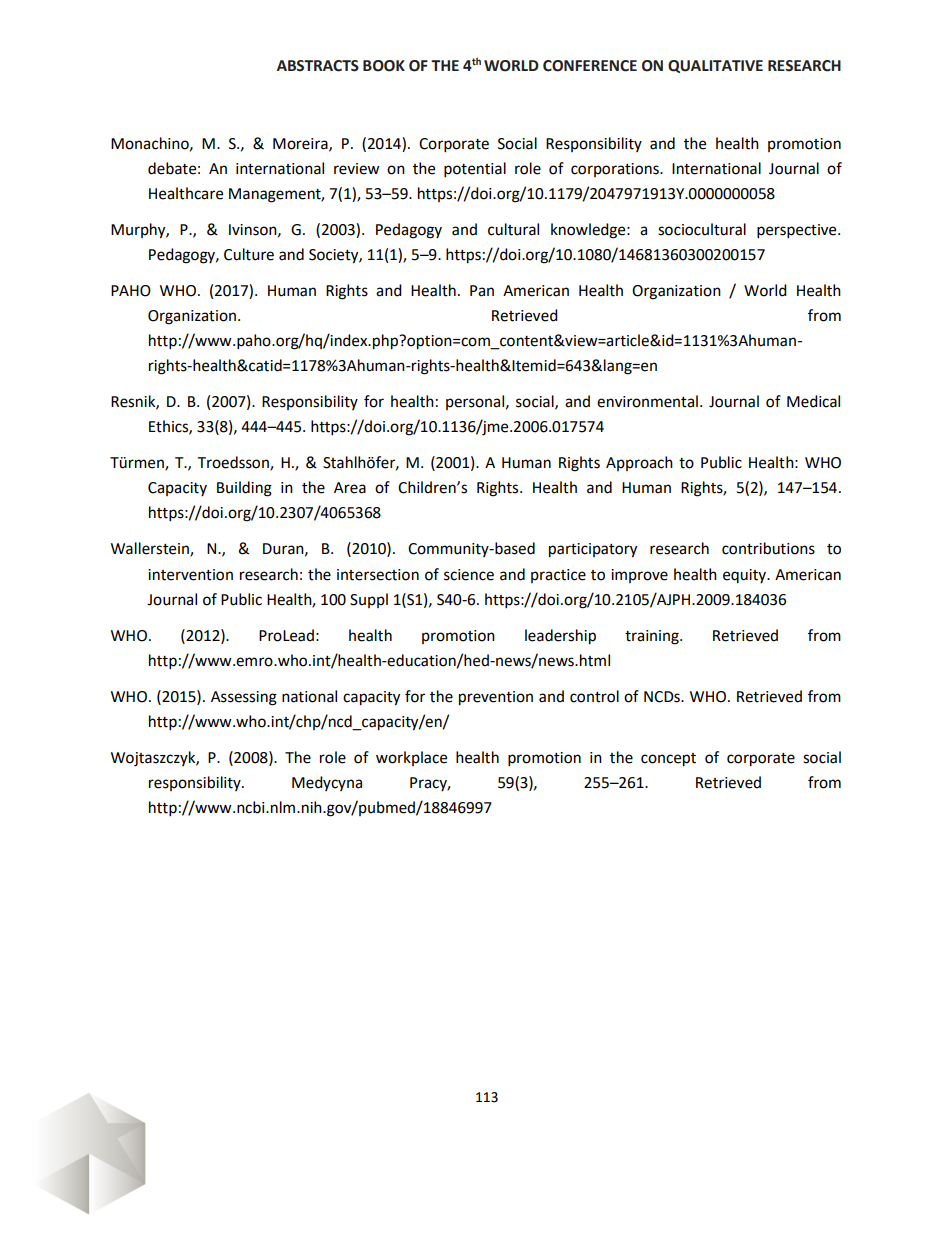 This image has width=952, height=1233. Describe the element at coordinates (249, 254) in the image. I see `Culture` at that location.
